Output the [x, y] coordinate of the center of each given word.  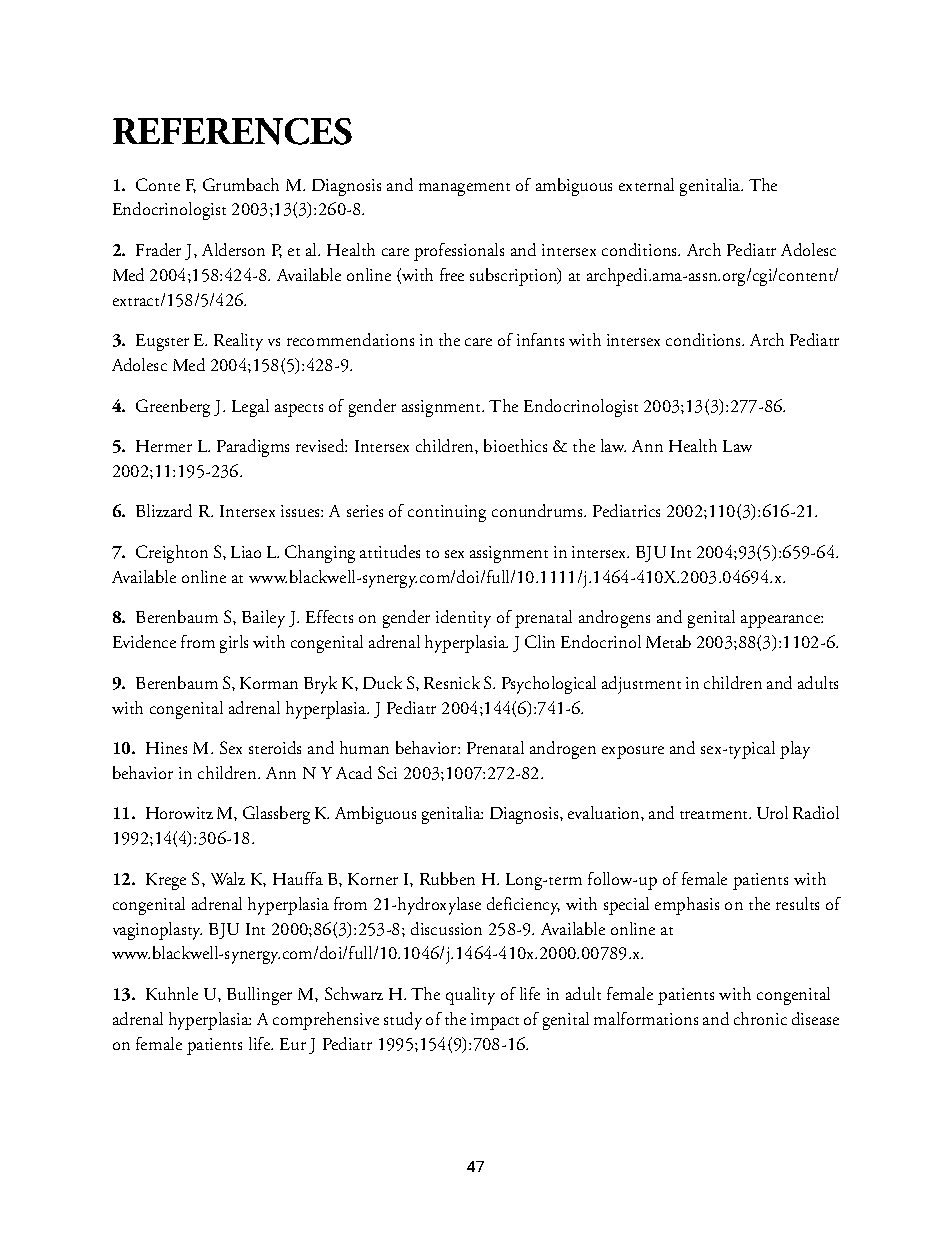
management [464, 189]
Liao [246, 552]
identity [463, 619]
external [646, 184]
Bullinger [259, 996]
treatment [715, 815]
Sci [387, 772]
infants [540, 339]
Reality [238, 342]
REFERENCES [232, 131]
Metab [668, 641]
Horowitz [179, 813]
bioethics [515, 445]
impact [495, 1021]
